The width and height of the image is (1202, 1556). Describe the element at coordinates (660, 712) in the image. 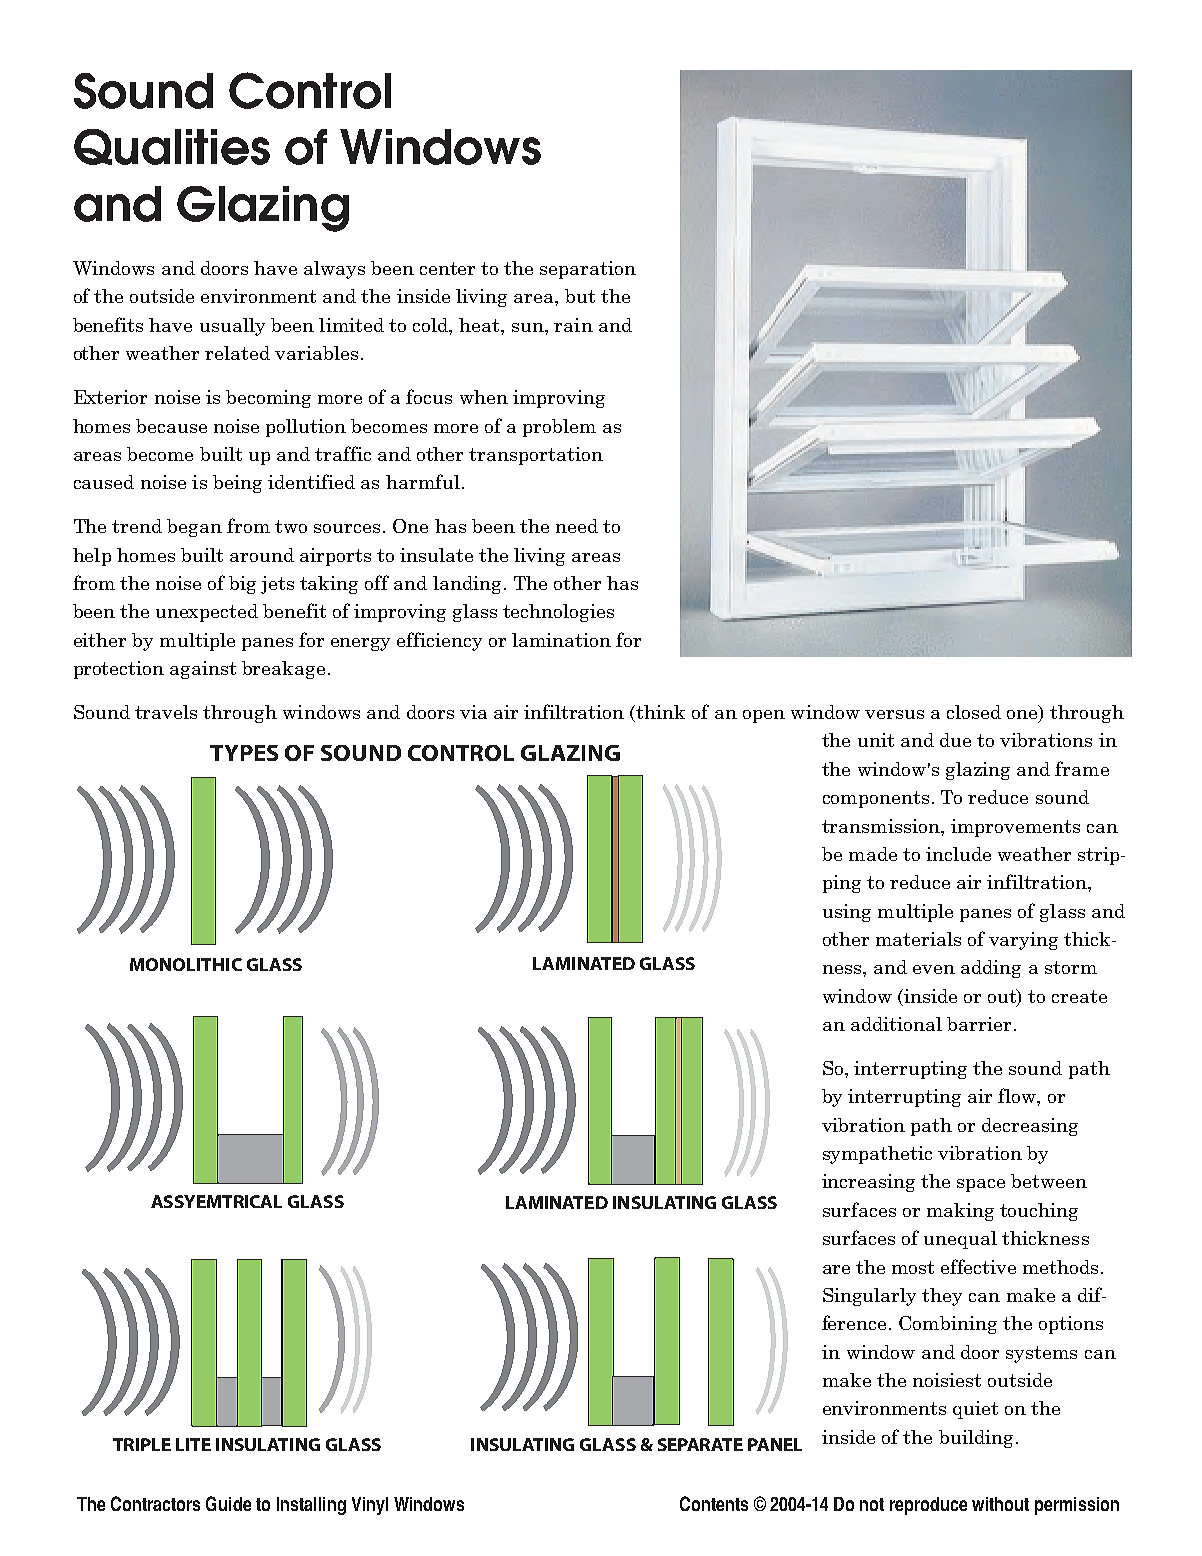

I see `think` at that location.
